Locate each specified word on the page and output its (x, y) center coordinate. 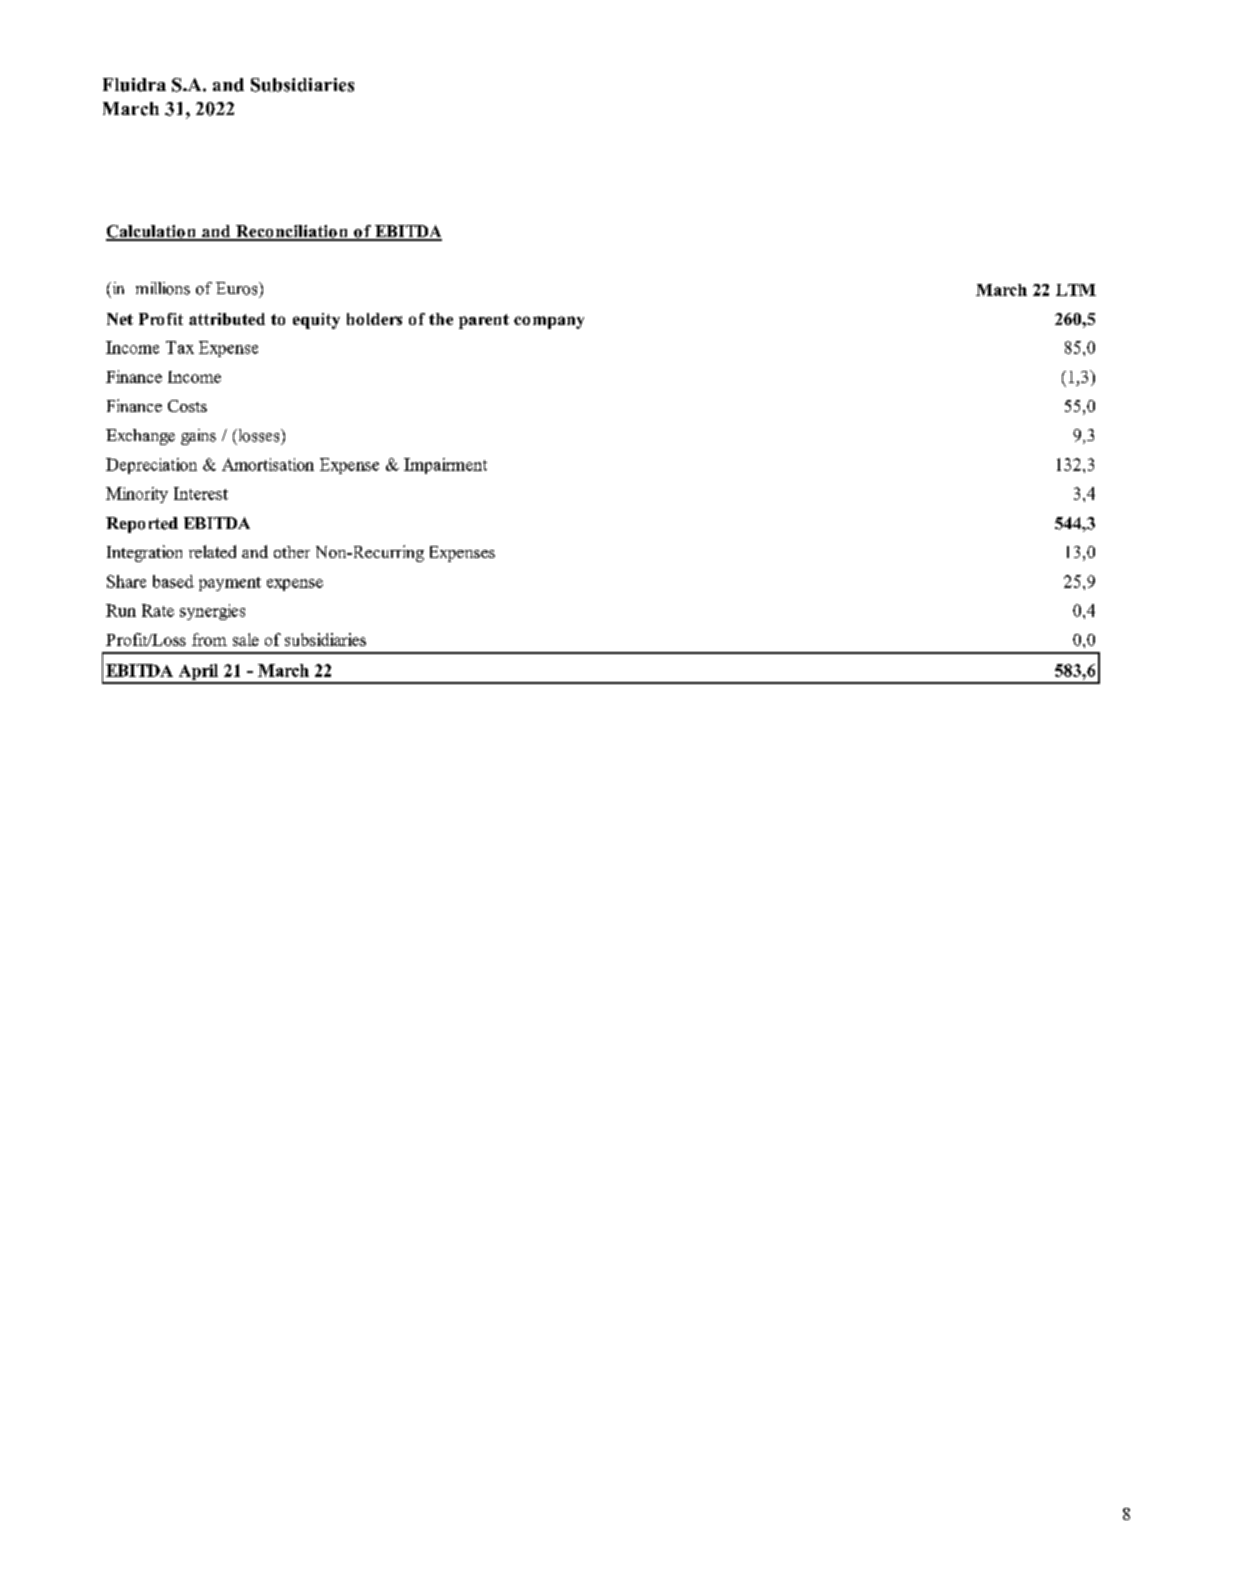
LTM (1076, 290)
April (198, 673)
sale (246, 639)
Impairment (445, 466)
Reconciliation (292, 232)
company (549, 322)
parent (484, 321)
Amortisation (268, 464)
